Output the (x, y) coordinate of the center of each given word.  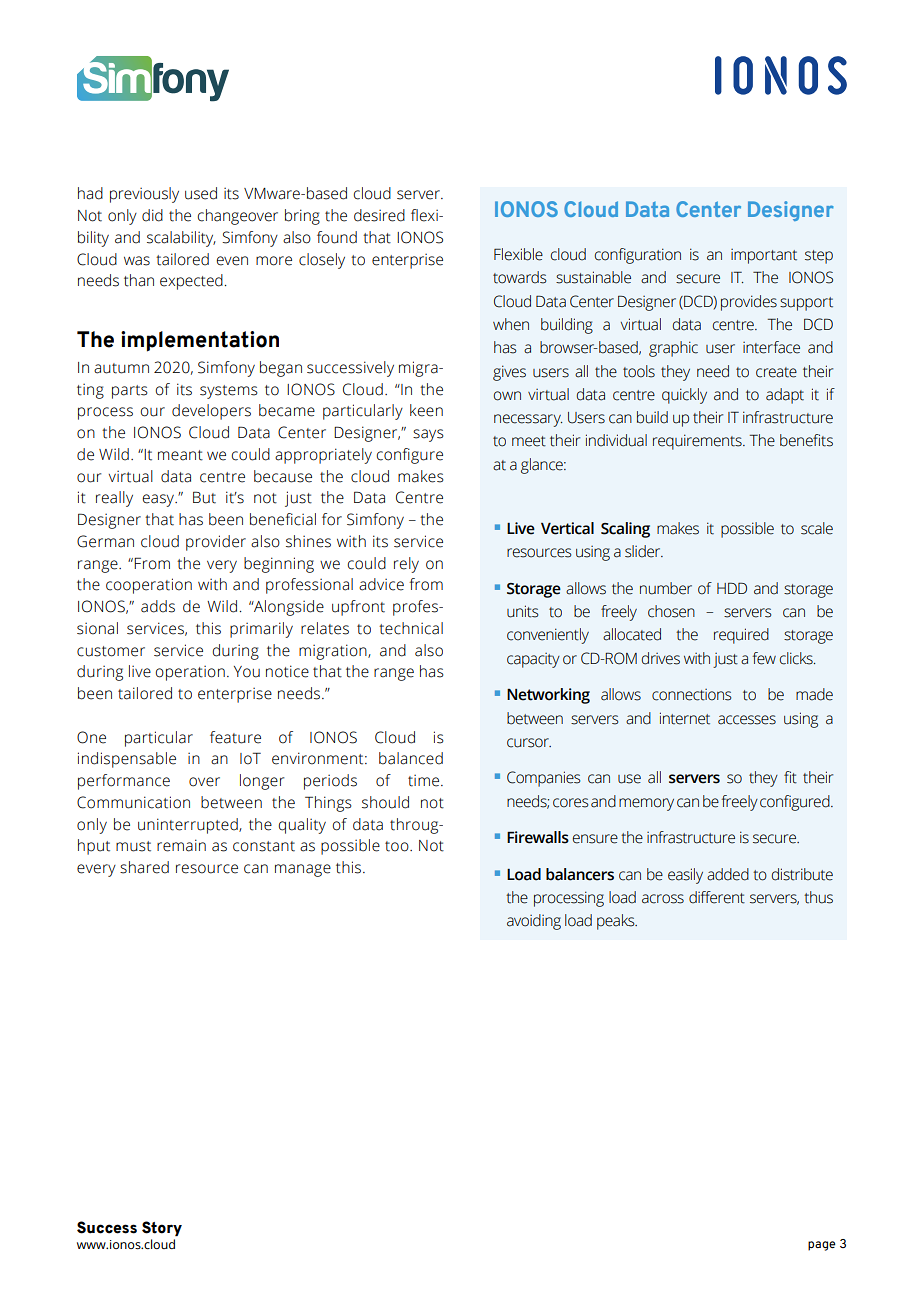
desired (379, 215)
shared (144, 867)
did (152, 215)
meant (180, 455)
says (428, 435)
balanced (411, 758)
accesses (747, 720)
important (764, 256)
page (822, 1246)
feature (235, 737)
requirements (698, 442)
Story (162, 1228)
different (717, 897)
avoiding (534, 922)
